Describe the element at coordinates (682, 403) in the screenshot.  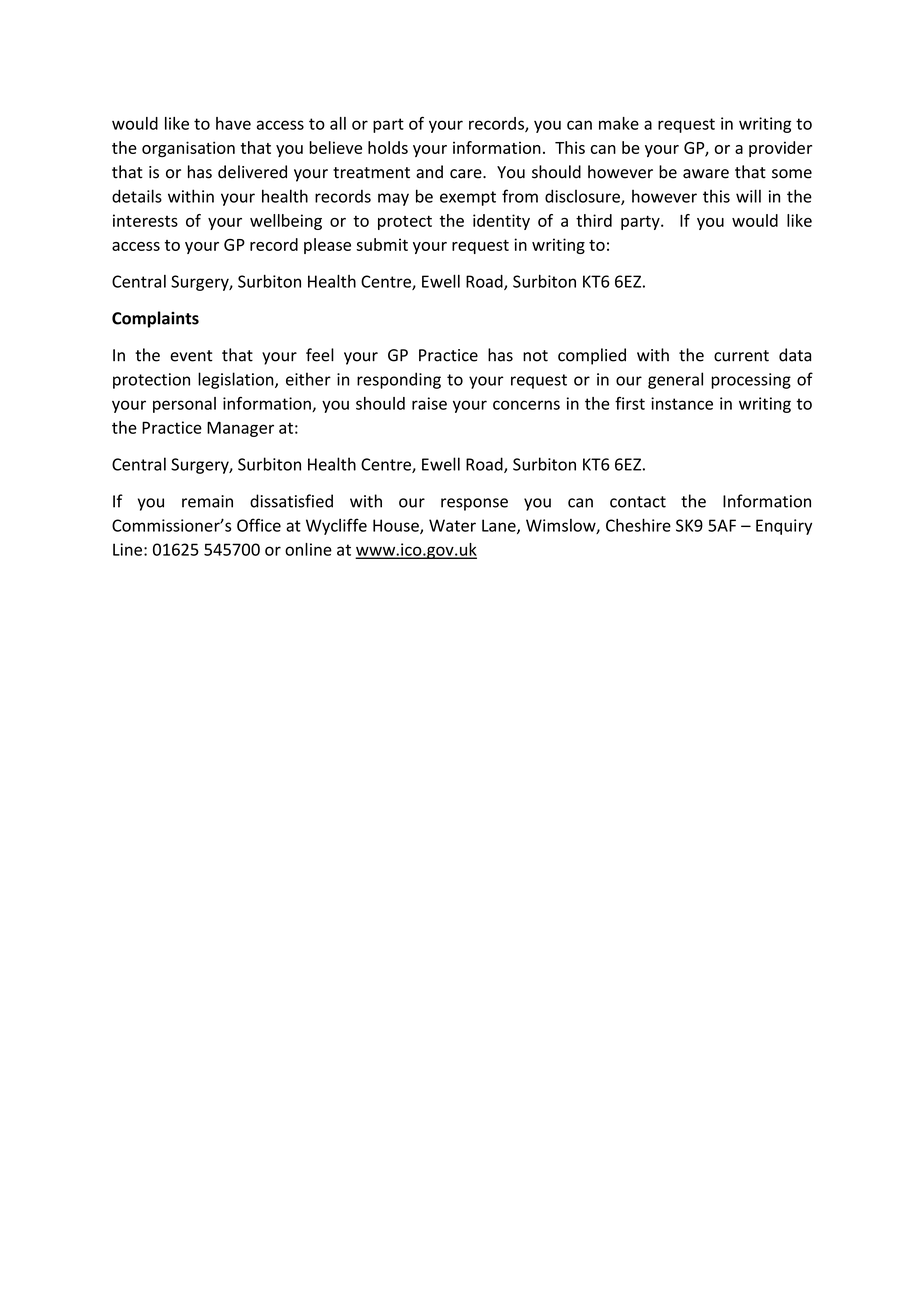
I see `instance` at that location.
